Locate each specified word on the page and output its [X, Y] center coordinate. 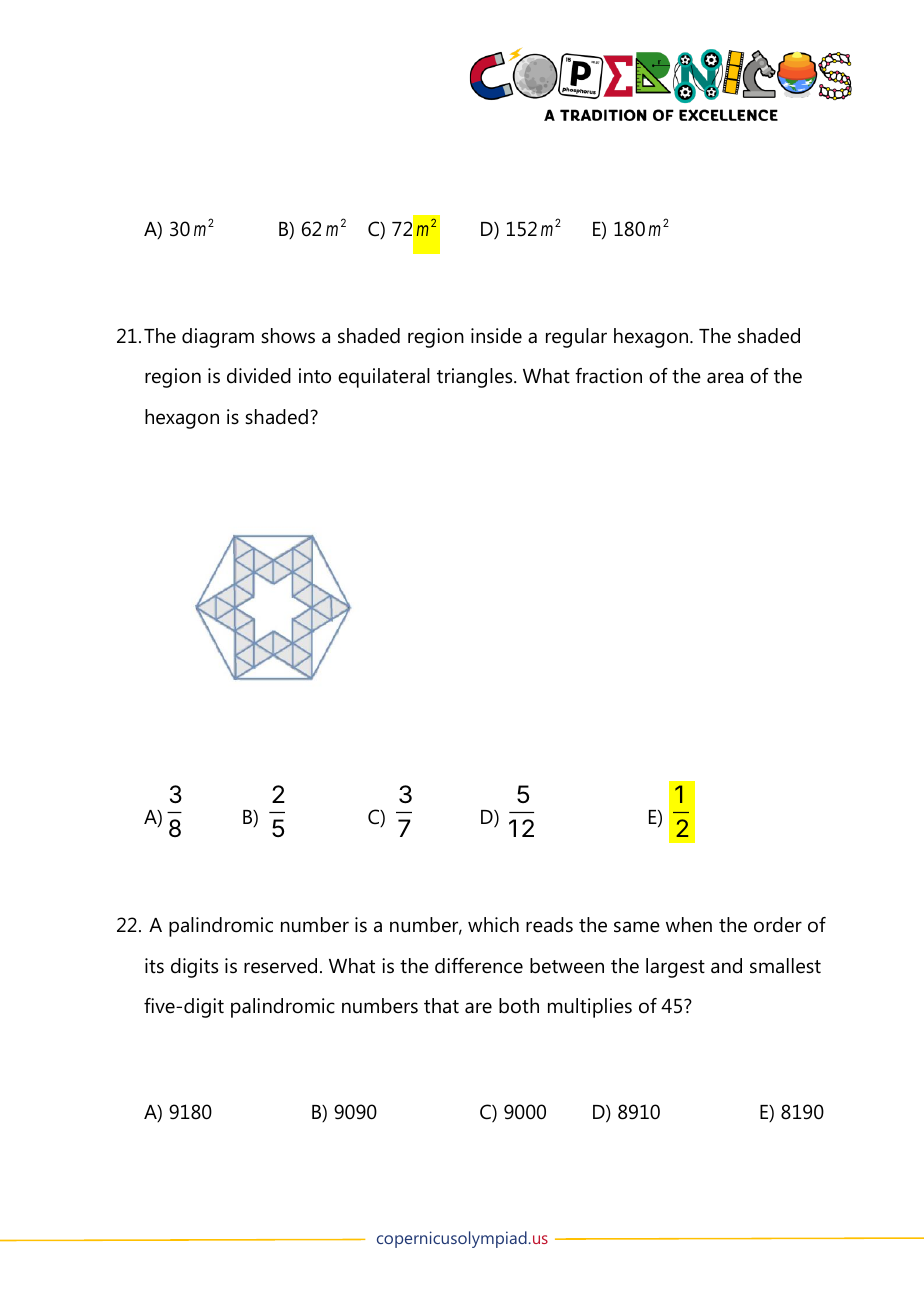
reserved [280, 966]
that [441, 1005]
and [726, 966]
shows [288, 336]
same [637, 927]
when [689, 924]
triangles [476, 378]
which [493, 925]
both [519, 1006]
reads [549, 925]
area [725, 378]
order [778, 925]
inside [496, 336]
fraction [608, 376]
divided [259, 376]
